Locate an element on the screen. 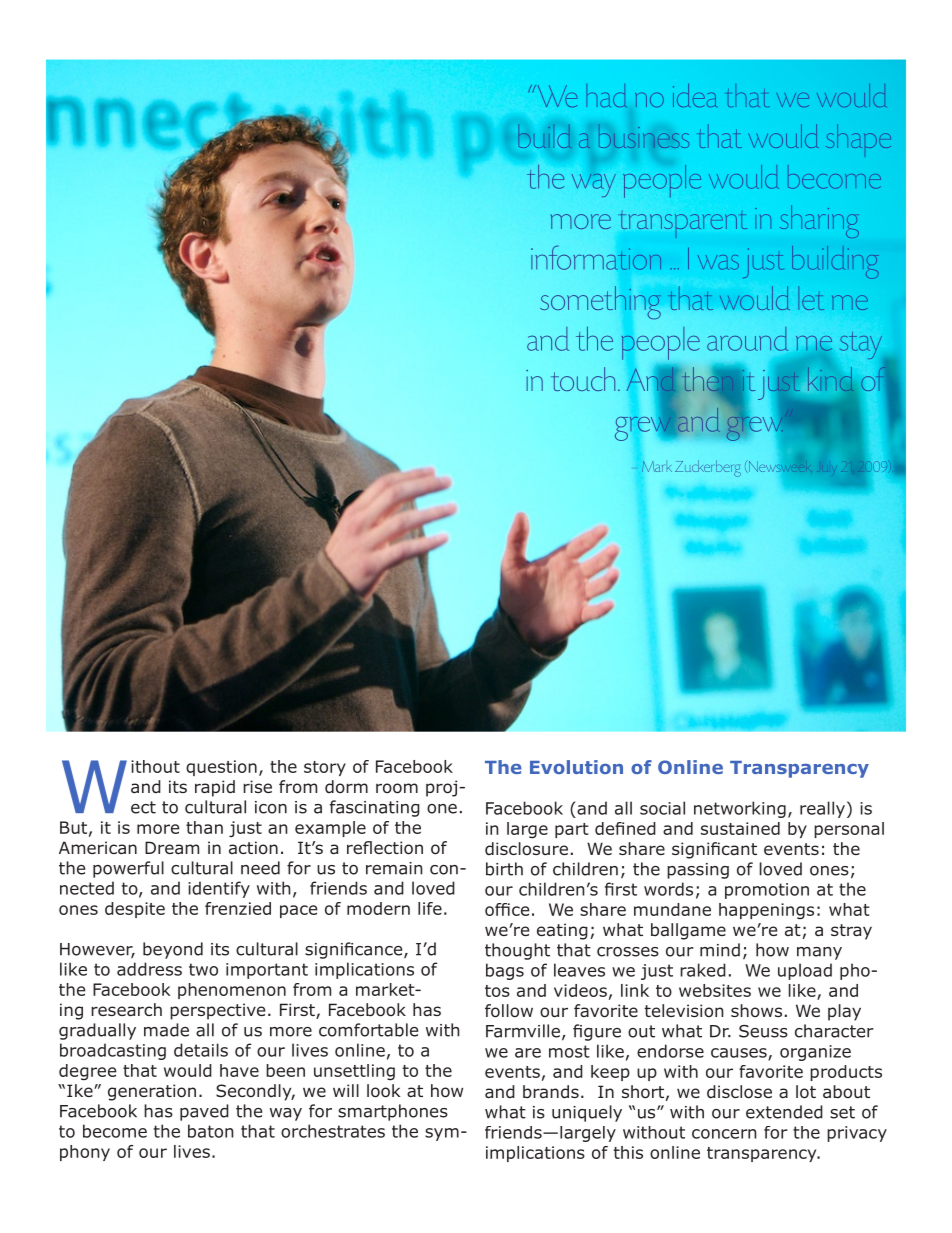 The width and height of the screenshot is (952, 1233). rapid is located at coordinates (215, 788).
